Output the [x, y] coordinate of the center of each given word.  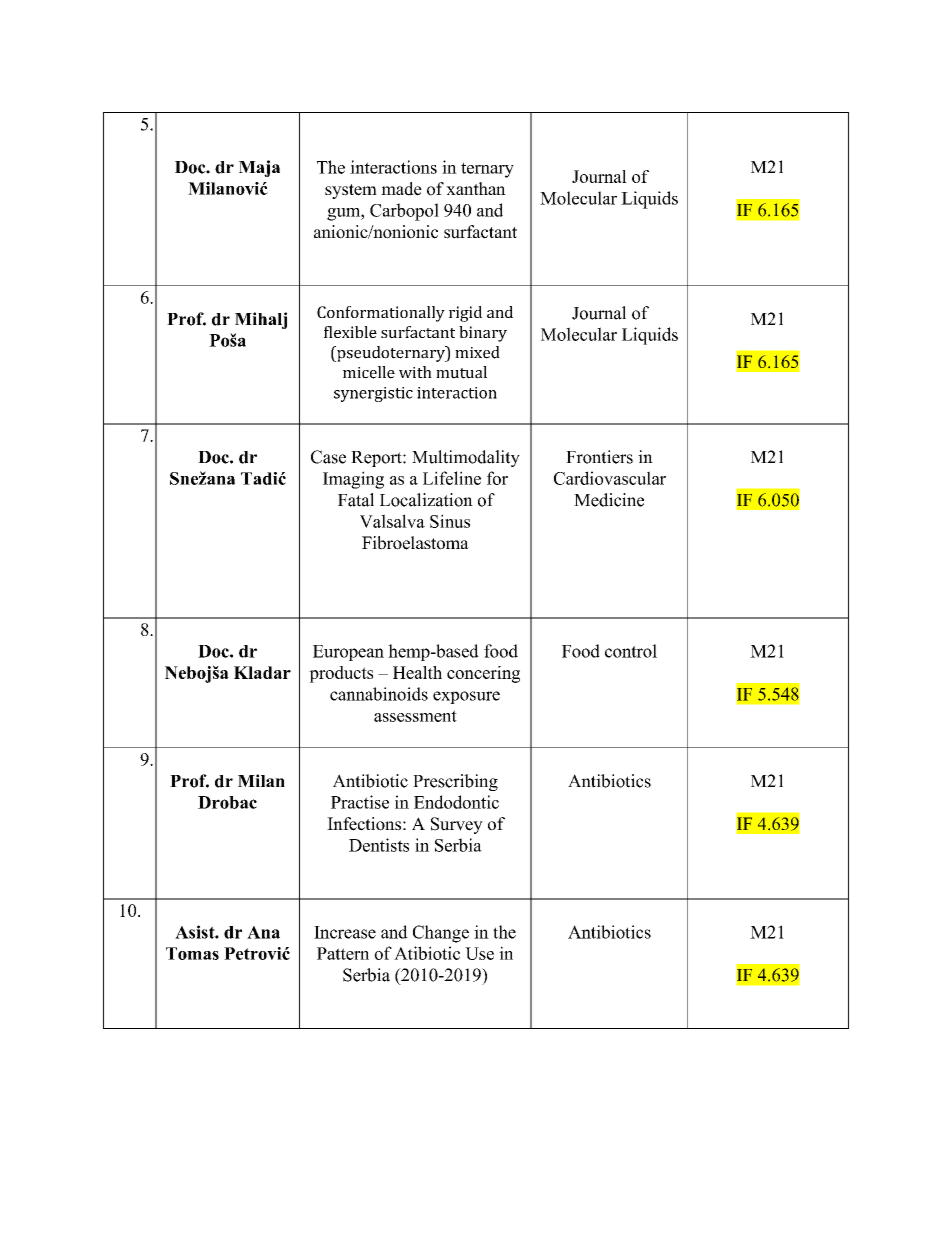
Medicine [609, 500]
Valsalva [392, 521]
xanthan [476, 188]
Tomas [192, 953]
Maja [259, 168]
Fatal [356, 500]
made [401, 189]
